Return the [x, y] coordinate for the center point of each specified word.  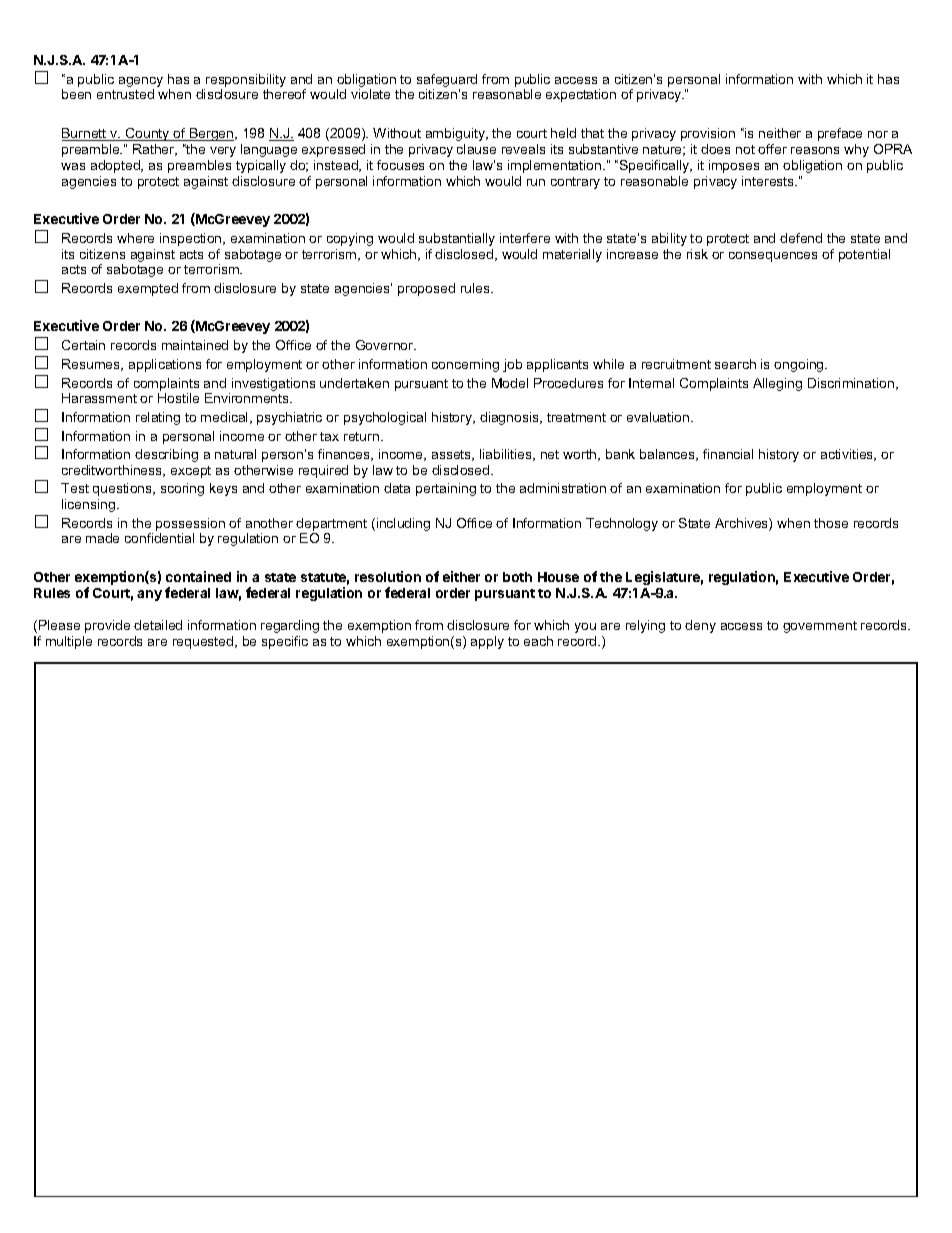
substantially [457, 239]
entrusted [125, 94]
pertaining [446, 489]
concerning [465, 365]
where [135, 238]
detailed [158, 625]
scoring [182, 489]
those [831, 523]
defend [801, 238]
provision [708, 134]
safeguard [447, 82]
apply [487, 642]
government [820, 627]
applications [165, 365]
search [735, 364]
